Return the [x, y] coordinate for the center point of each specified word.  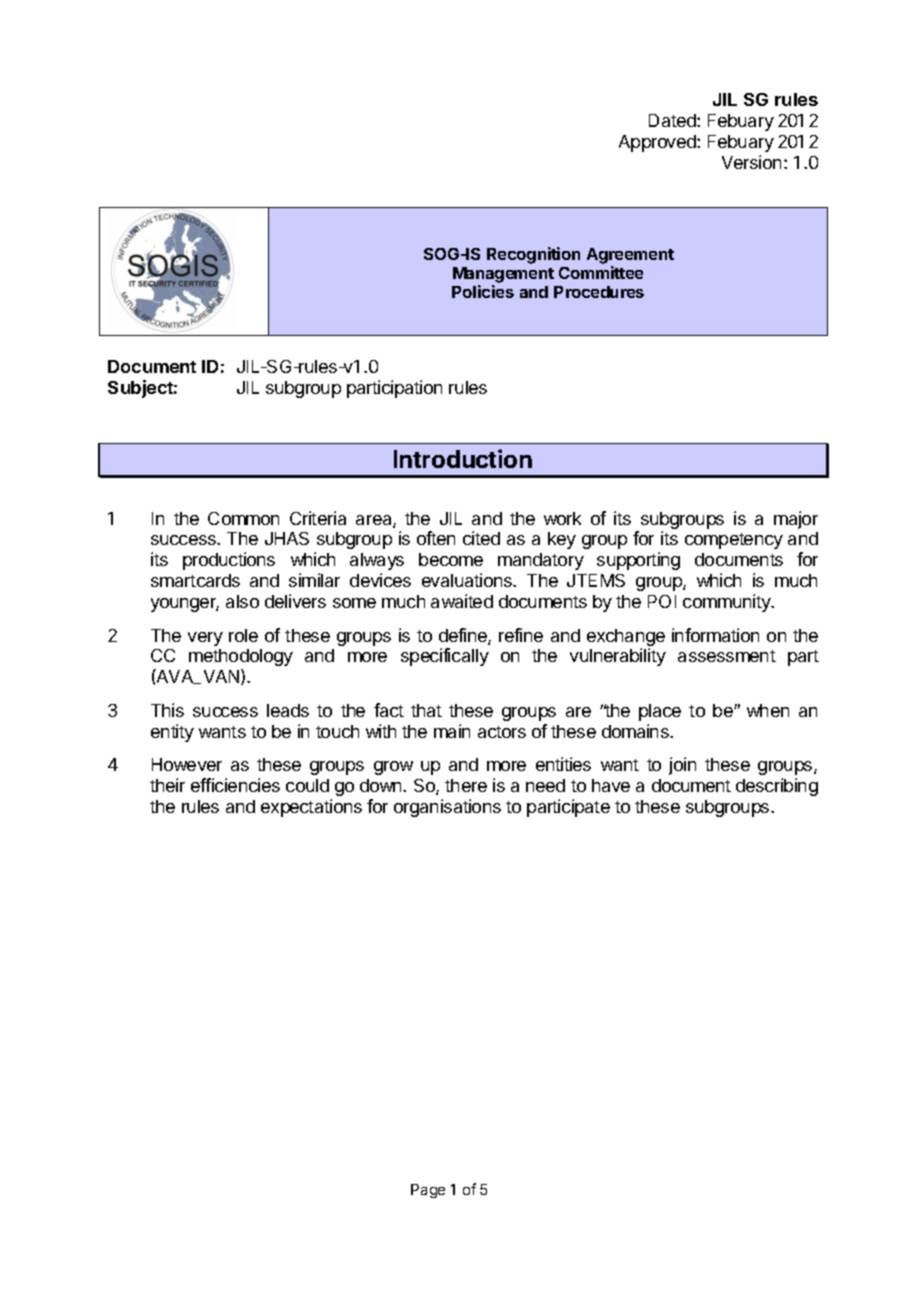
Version [751, 162]
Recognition [533, 255]
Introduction [463, 458]
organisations [447, 808]
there [466, 785]
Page [428, 1191]
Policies [483, 291]
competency [734, 541]
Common [243, 518]
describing [777, 787]
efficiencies [235, 785]
